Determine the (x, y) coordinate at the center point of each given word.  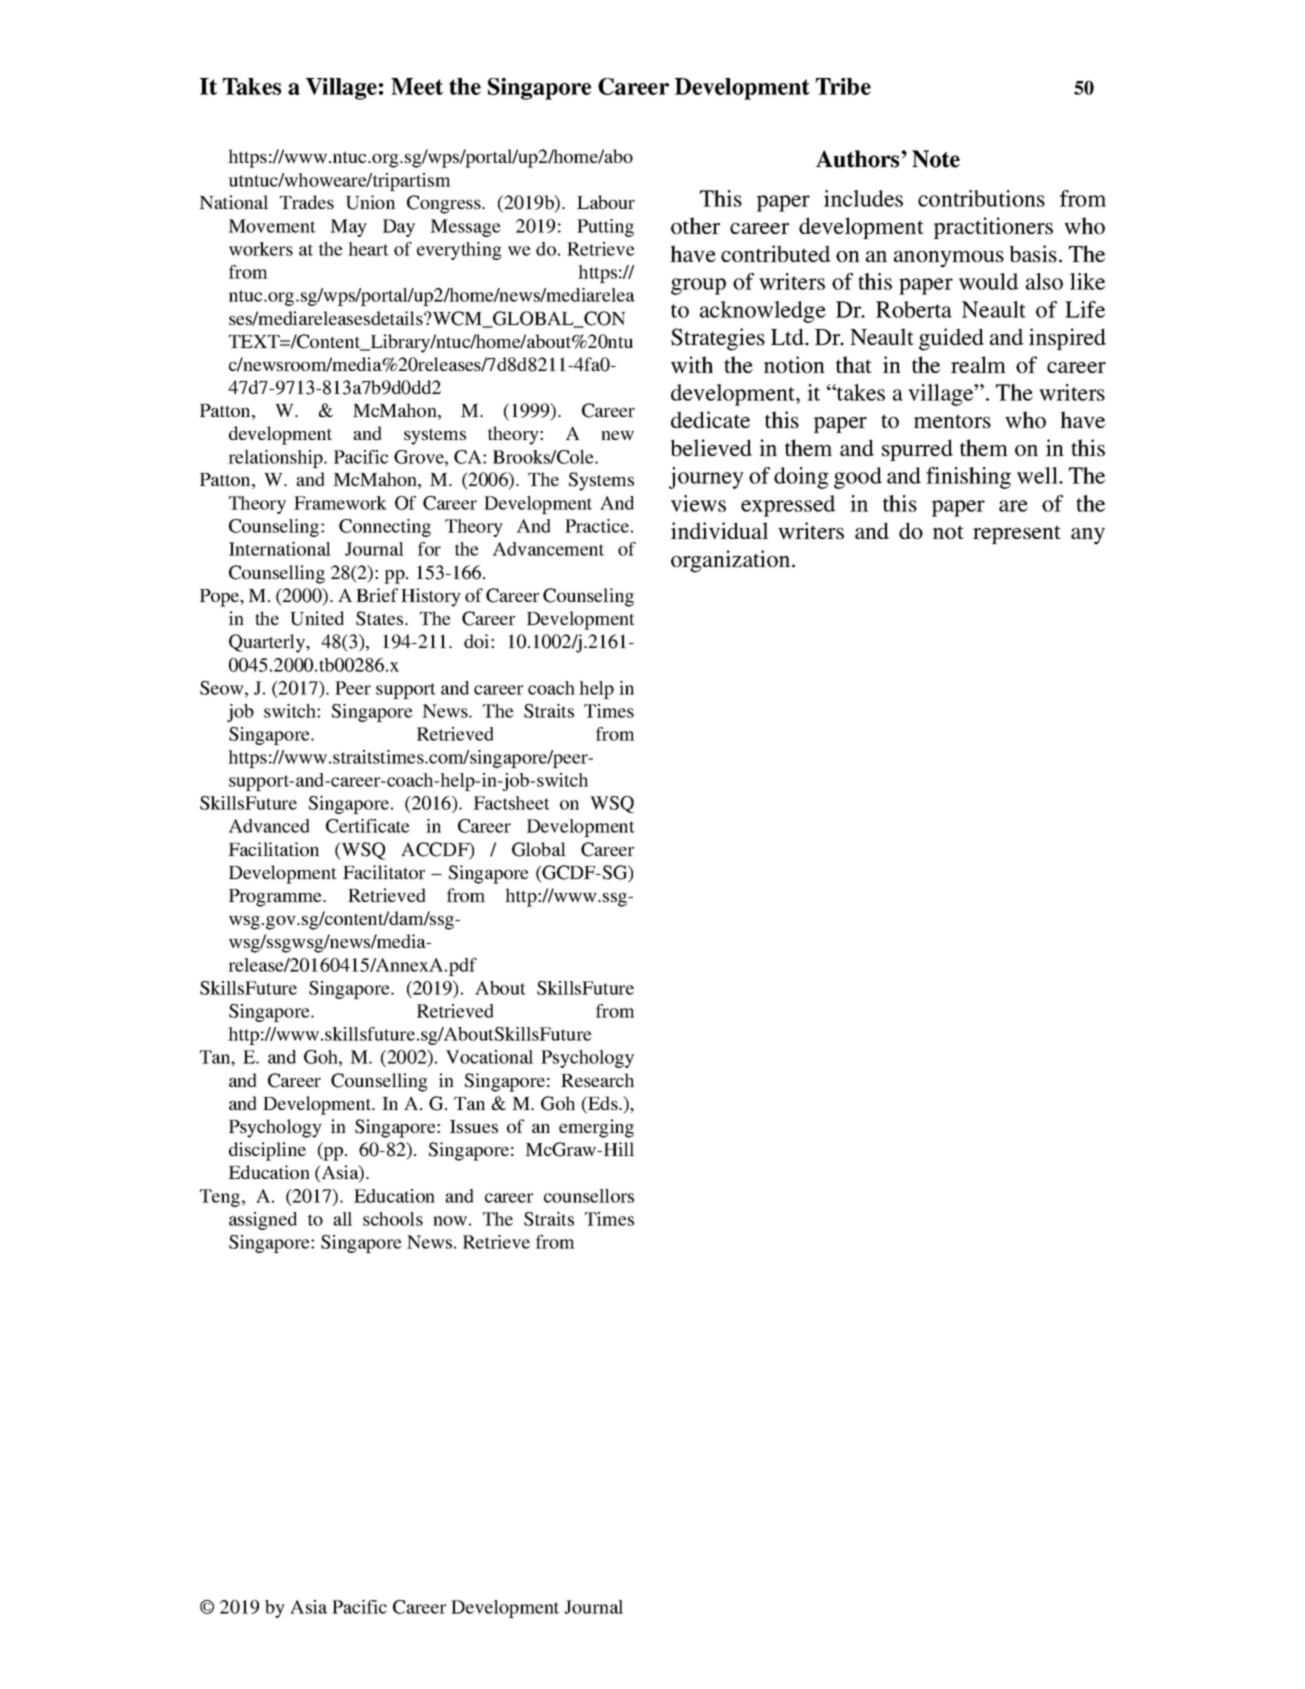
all (342, 1219)
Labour (606, 202)
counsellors (589, 1196)
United (317, 618)
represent (1017, 534)
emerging (596, 1128)
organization (732, 561)
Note (936, 159)
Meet (417, 86)
